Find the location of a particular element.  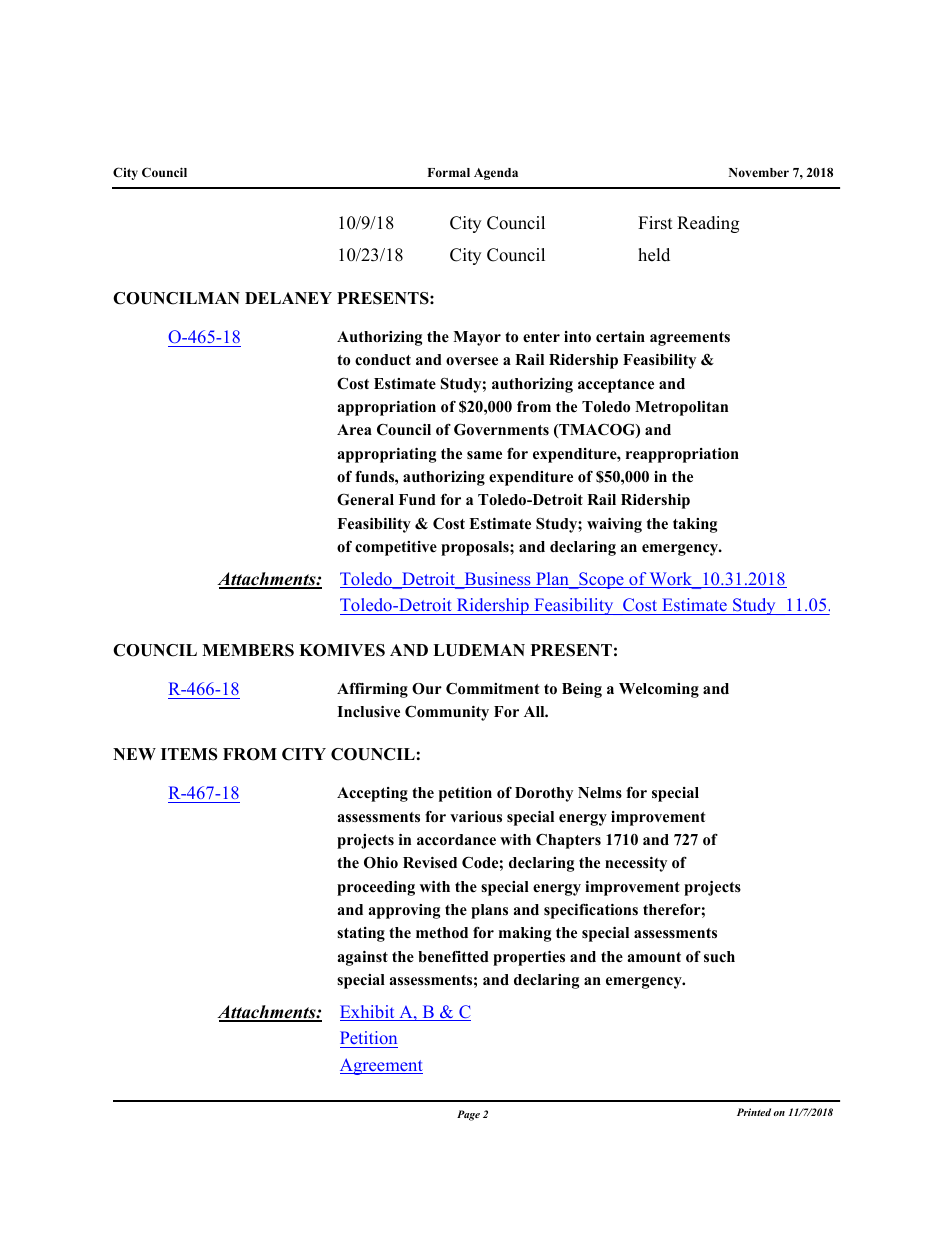

taking is located at coordinates (695, 525).
